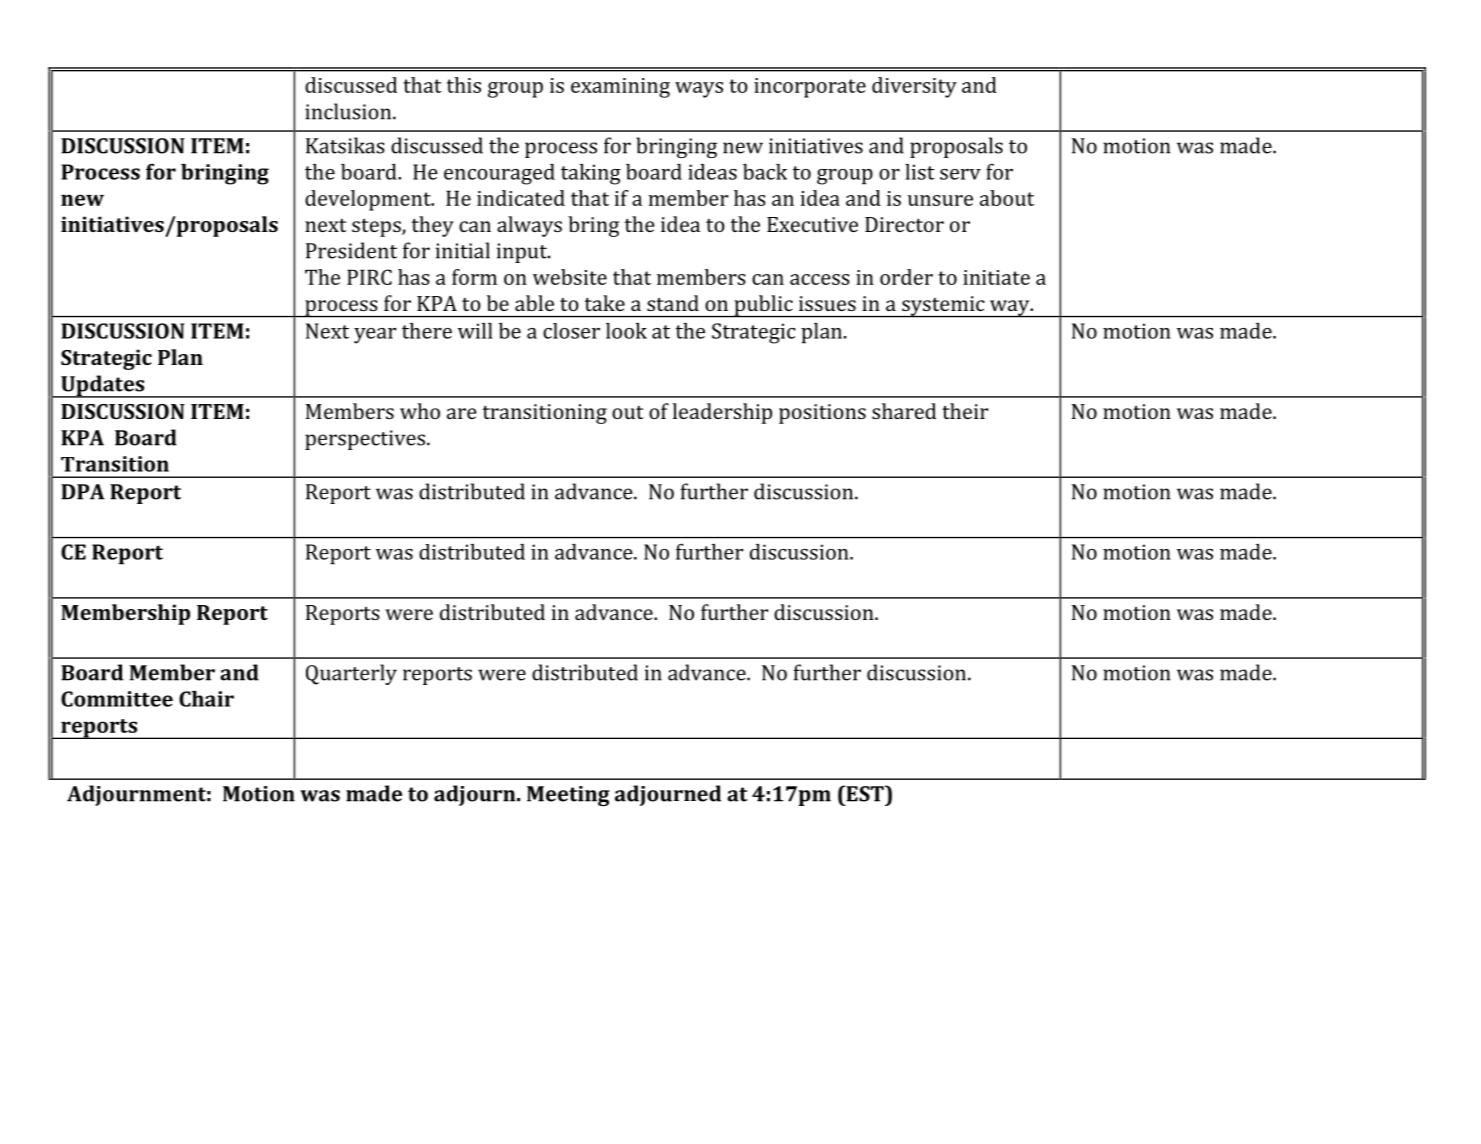 This screenshot has width=1481, height=1144. Describe the element at coordinates (620, 88) in the screenshot. I see `examining` at that location.
